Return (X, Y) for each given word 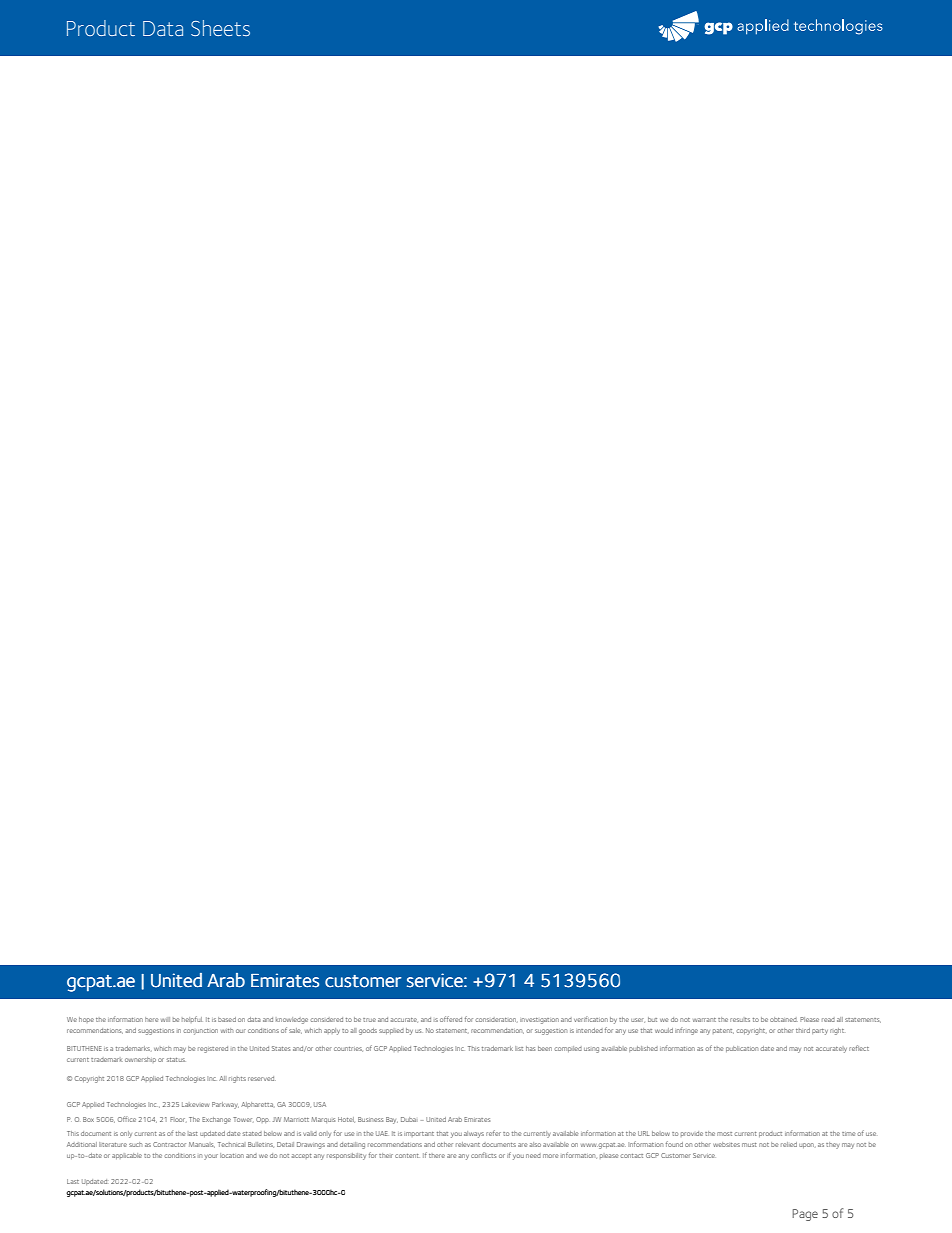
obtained (784, 1019)
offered (451, 1019)
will (165, 1019)
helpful (192, 1019)
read (828, 1019)
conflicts (483, 1155)
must (749, 1145)
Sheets (220, 28)
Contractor (169, 1144)
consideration (495, 1019)
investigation (539, 1021)
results (740, 1019)
